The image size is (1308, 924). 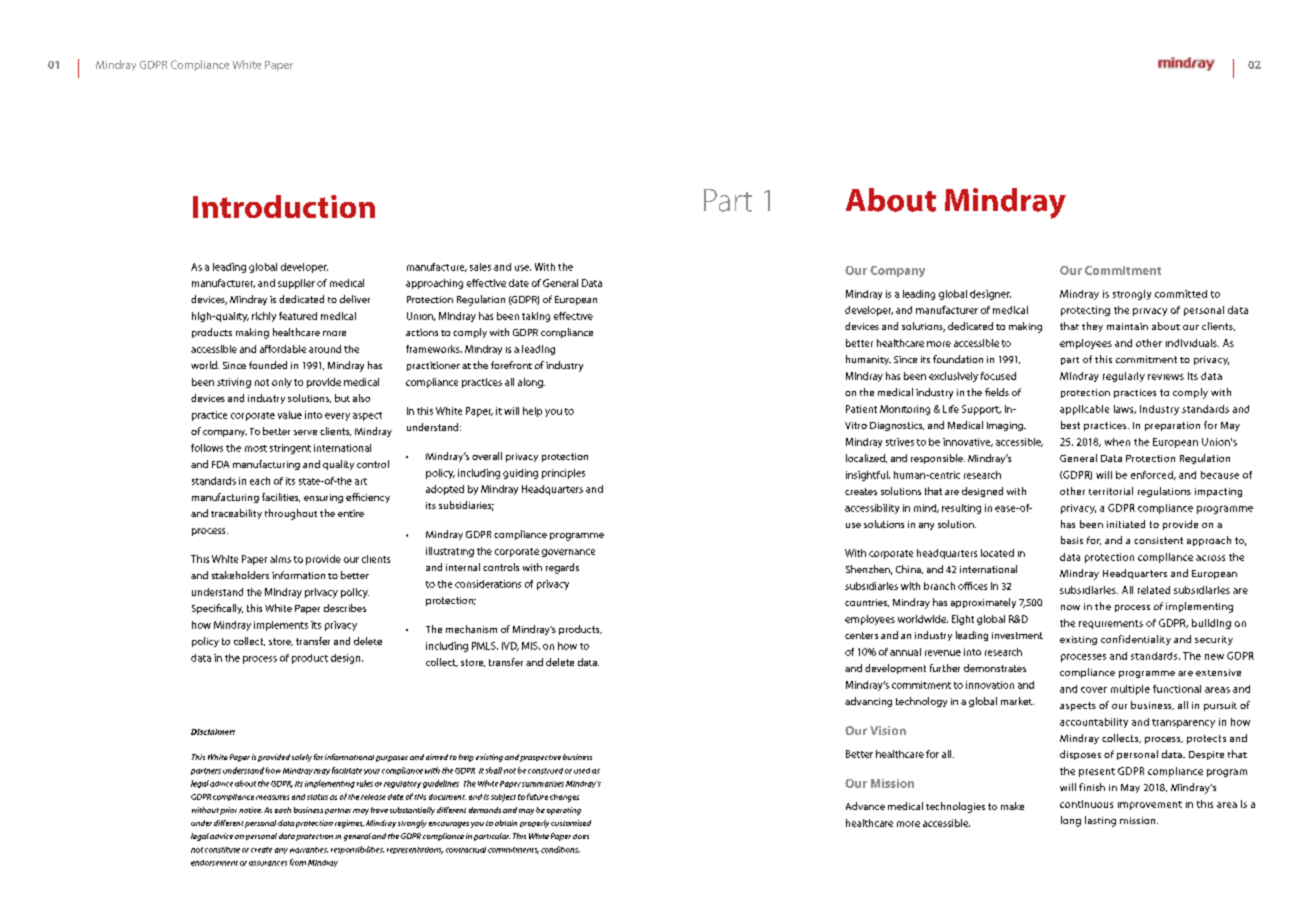 I want to click on Patient, so click(x=861, y=409).
